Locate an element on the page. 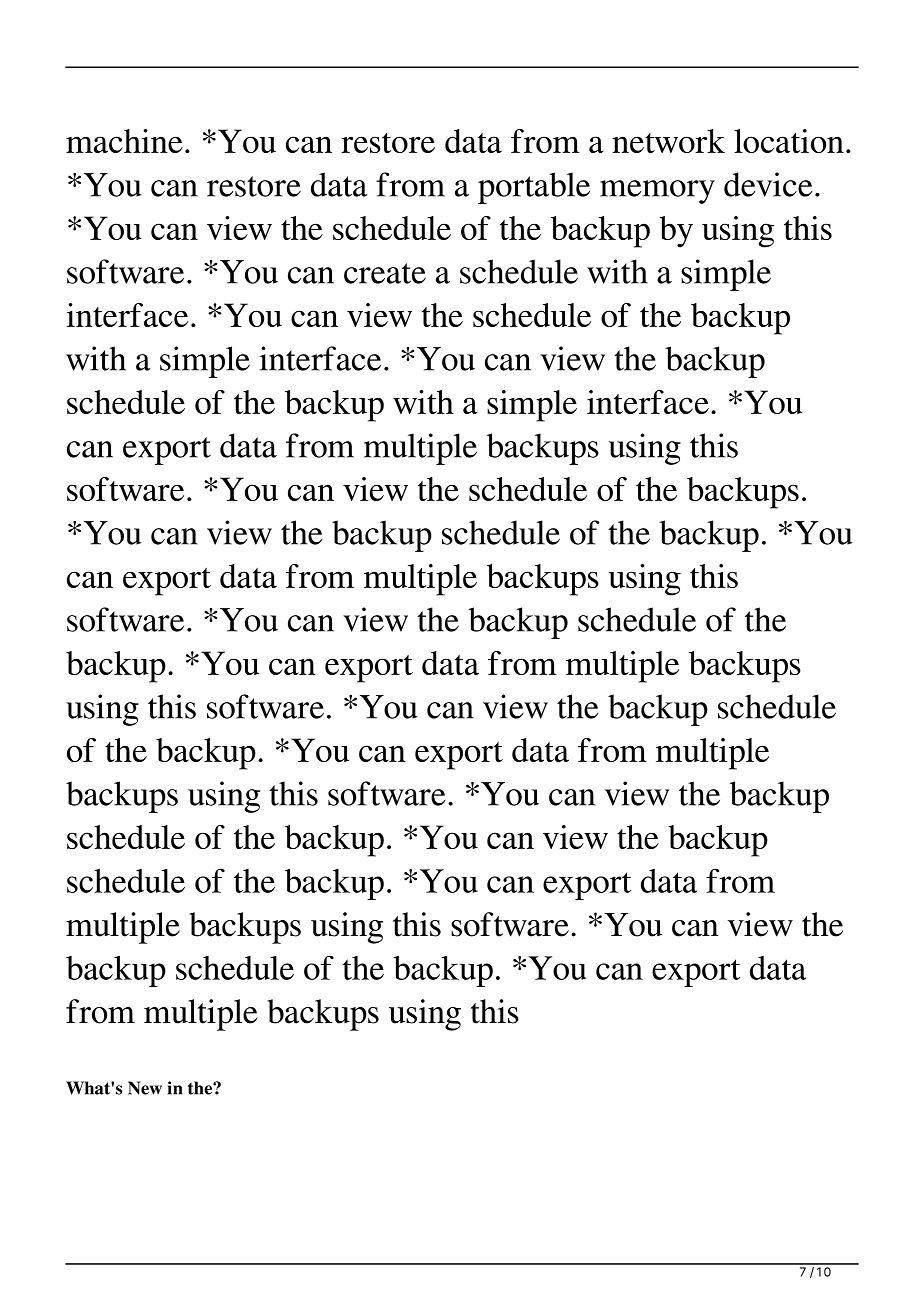 The image size is (924, 1308). network is located at coordinates (668, 141).
